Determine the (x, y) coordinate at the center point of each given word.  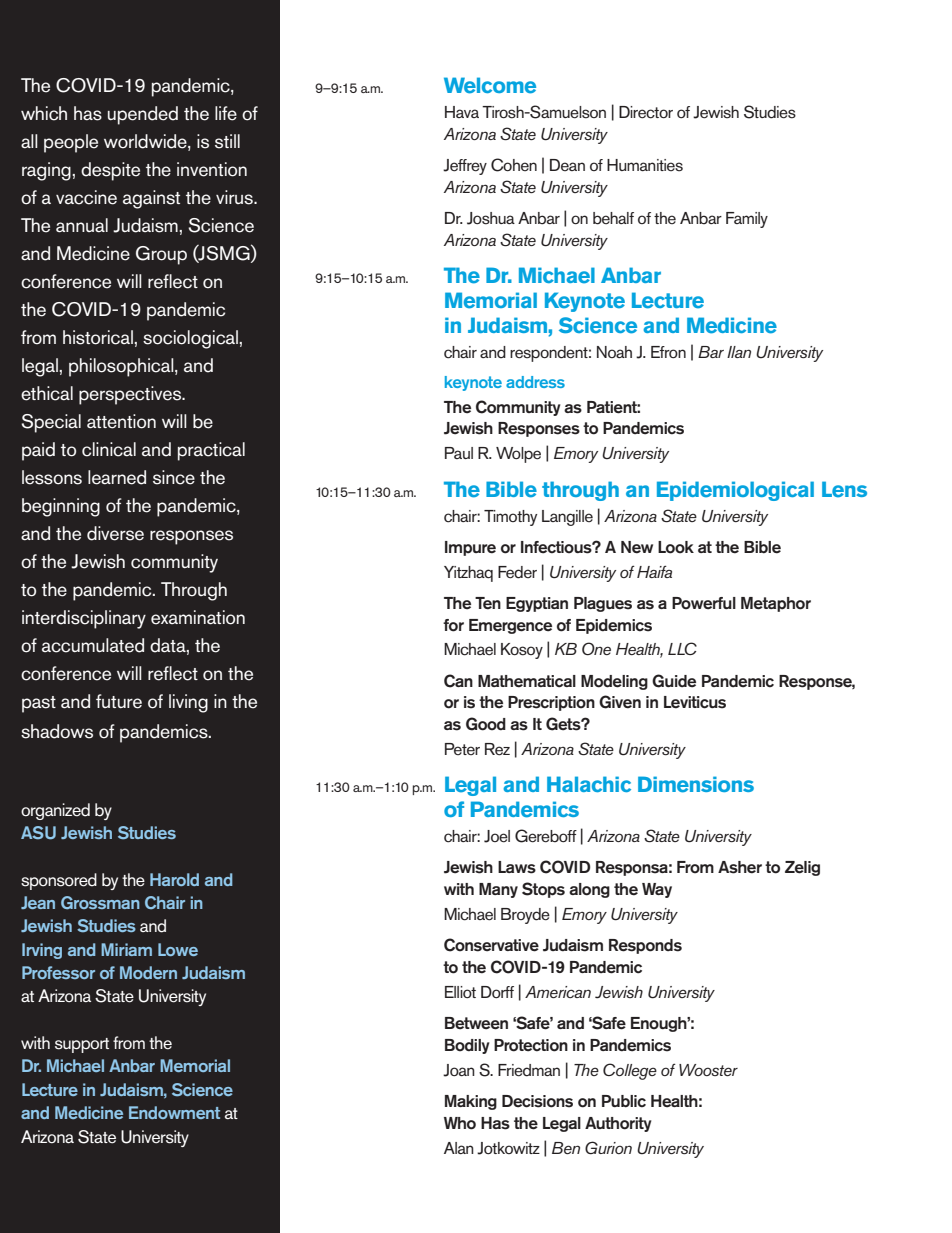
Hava (462, 112)
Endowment (174, 1112)
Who (460, 1123)
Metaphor (776, 604)
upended (143, 115)
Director (646, 112)
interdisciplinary (84, 619)
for (453, 625)
